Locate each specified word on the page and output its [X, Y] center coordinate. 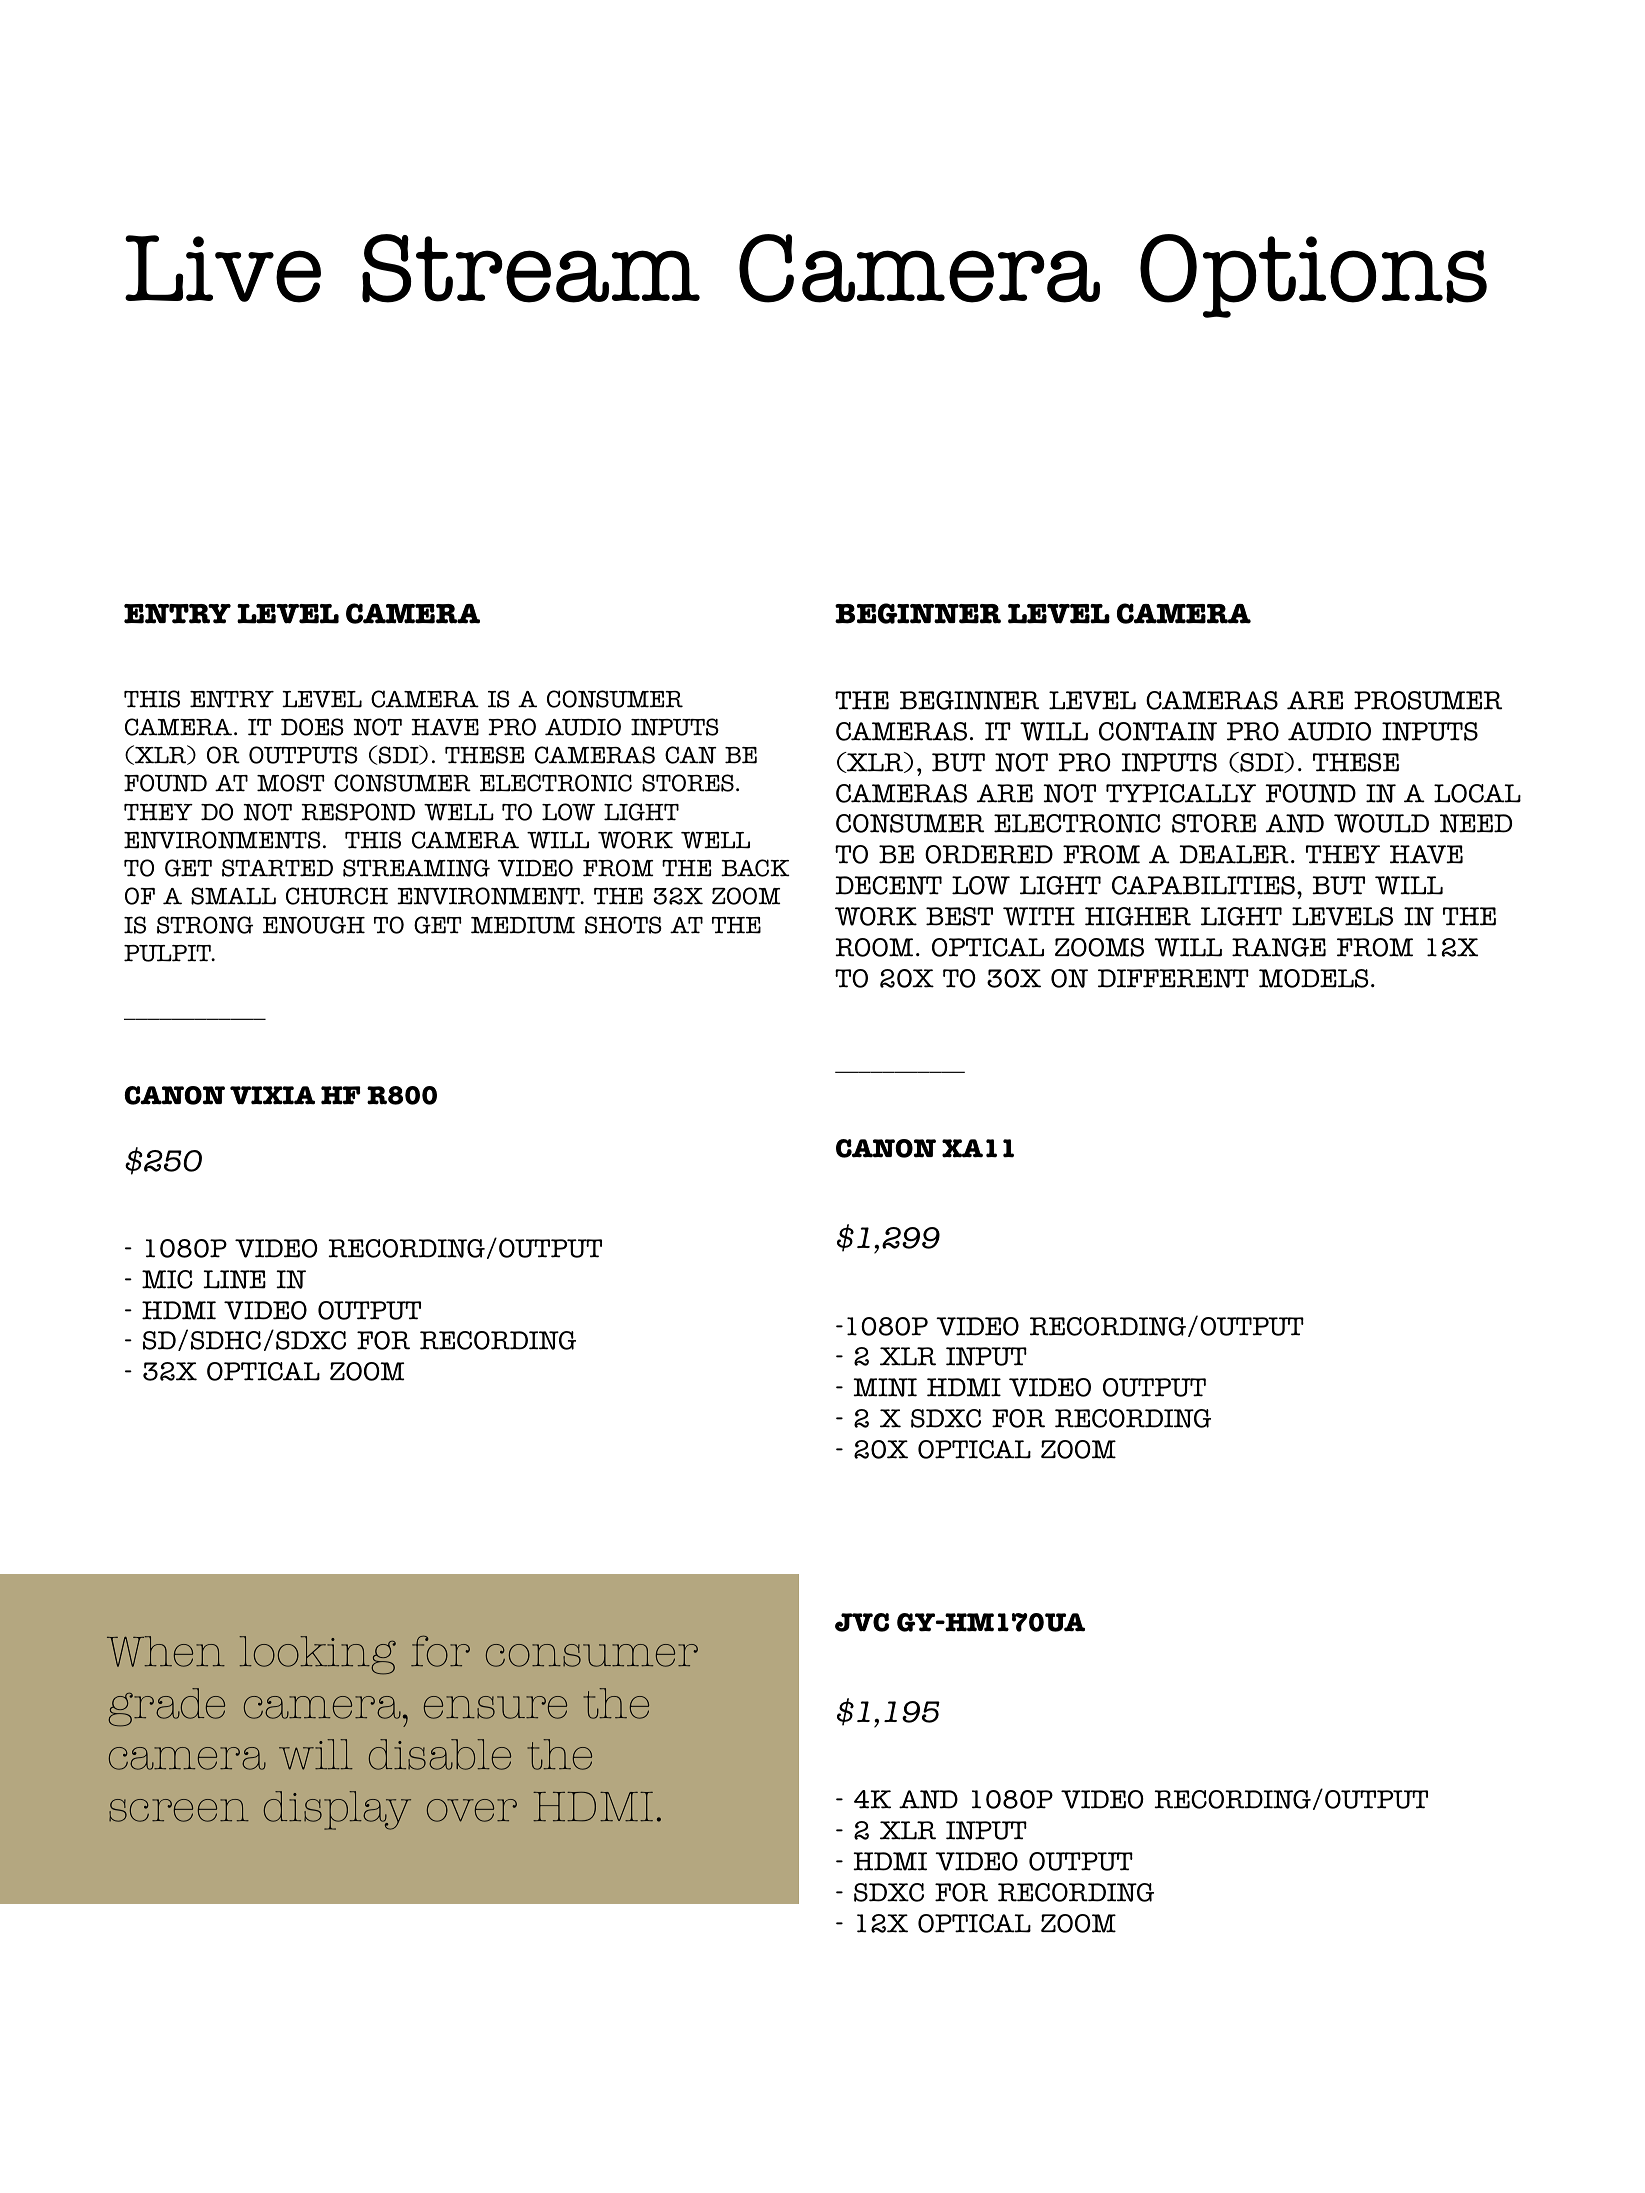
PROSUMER [1428, 700]
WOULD [1381, 823]
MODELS [1313, 978]
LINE [234, 1279]
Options [1313, 276]
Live [223, 269]
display [337, 1810]
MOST [291, 783]
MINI [885, 1387]
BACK [755, 868]
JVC [862, 1622]
